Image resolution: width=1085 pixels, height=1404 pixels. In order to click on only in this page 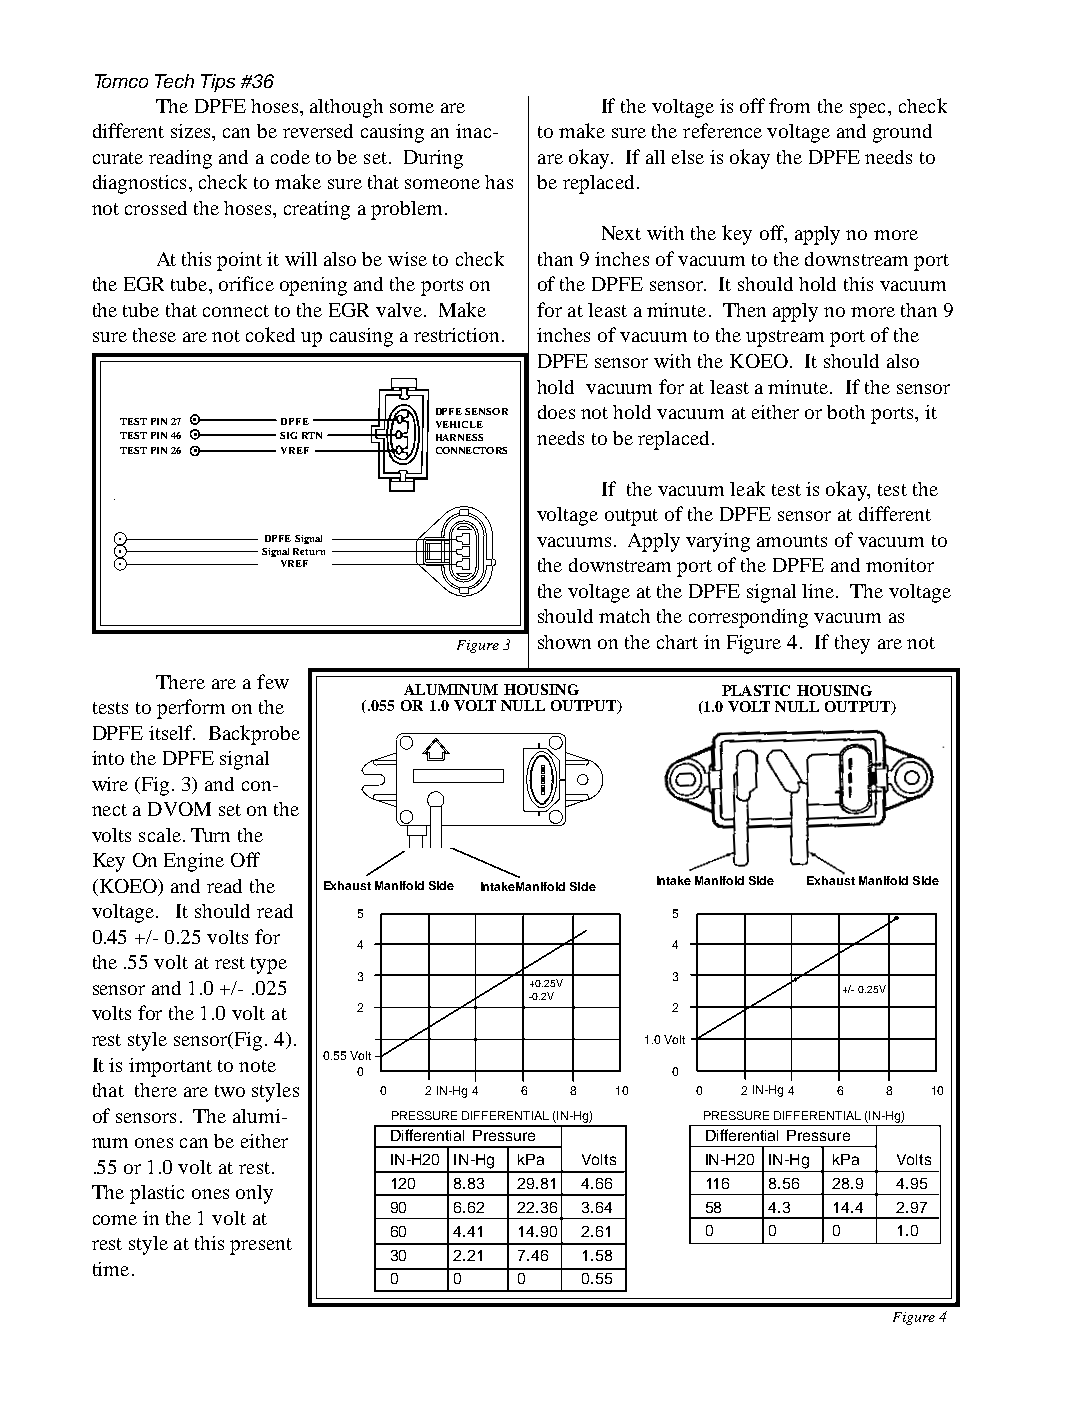, I will do `click(254, 1194)`.
